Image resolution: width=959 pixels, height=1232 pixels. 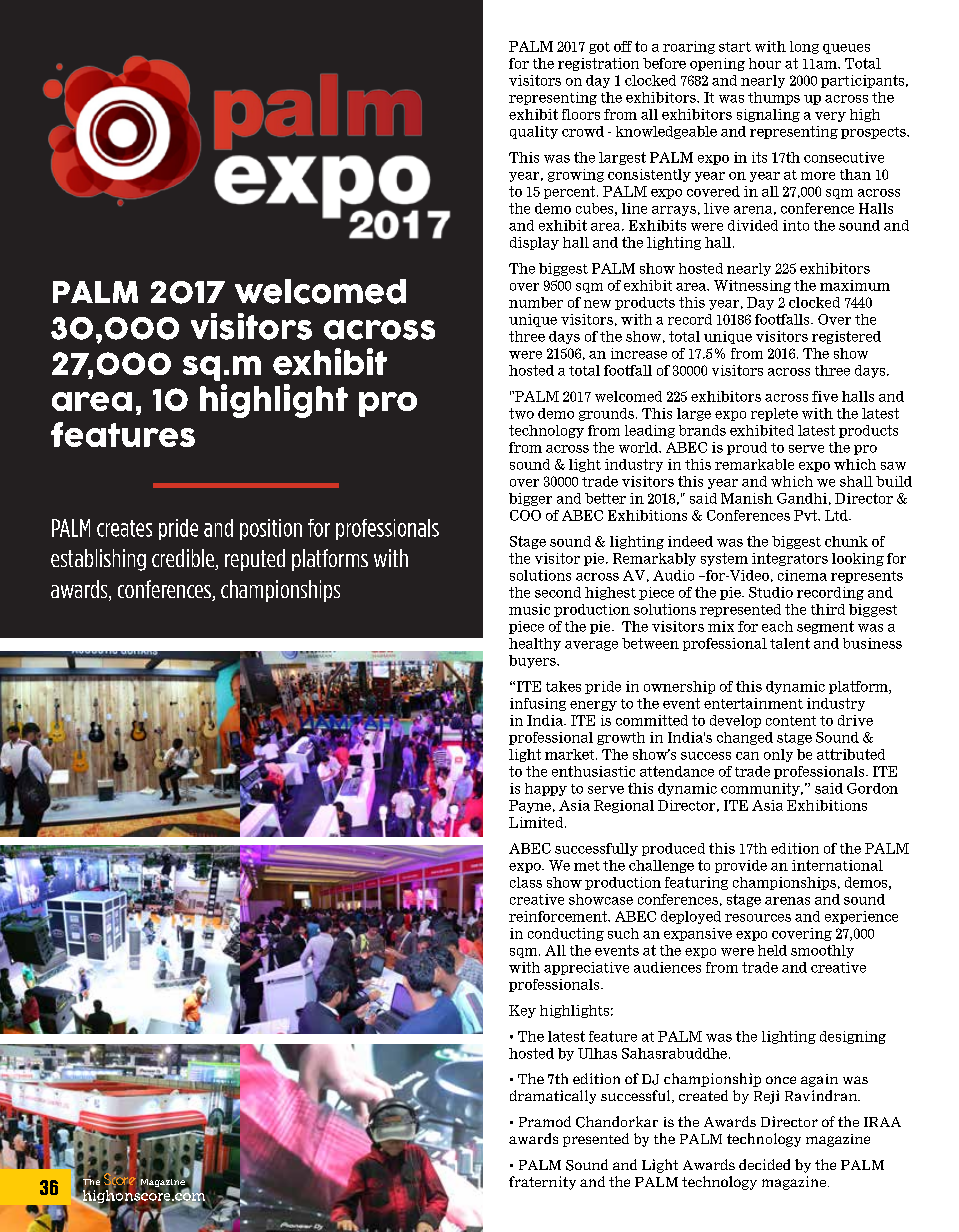 I want to click on floors, so click(x=581, y=114).
